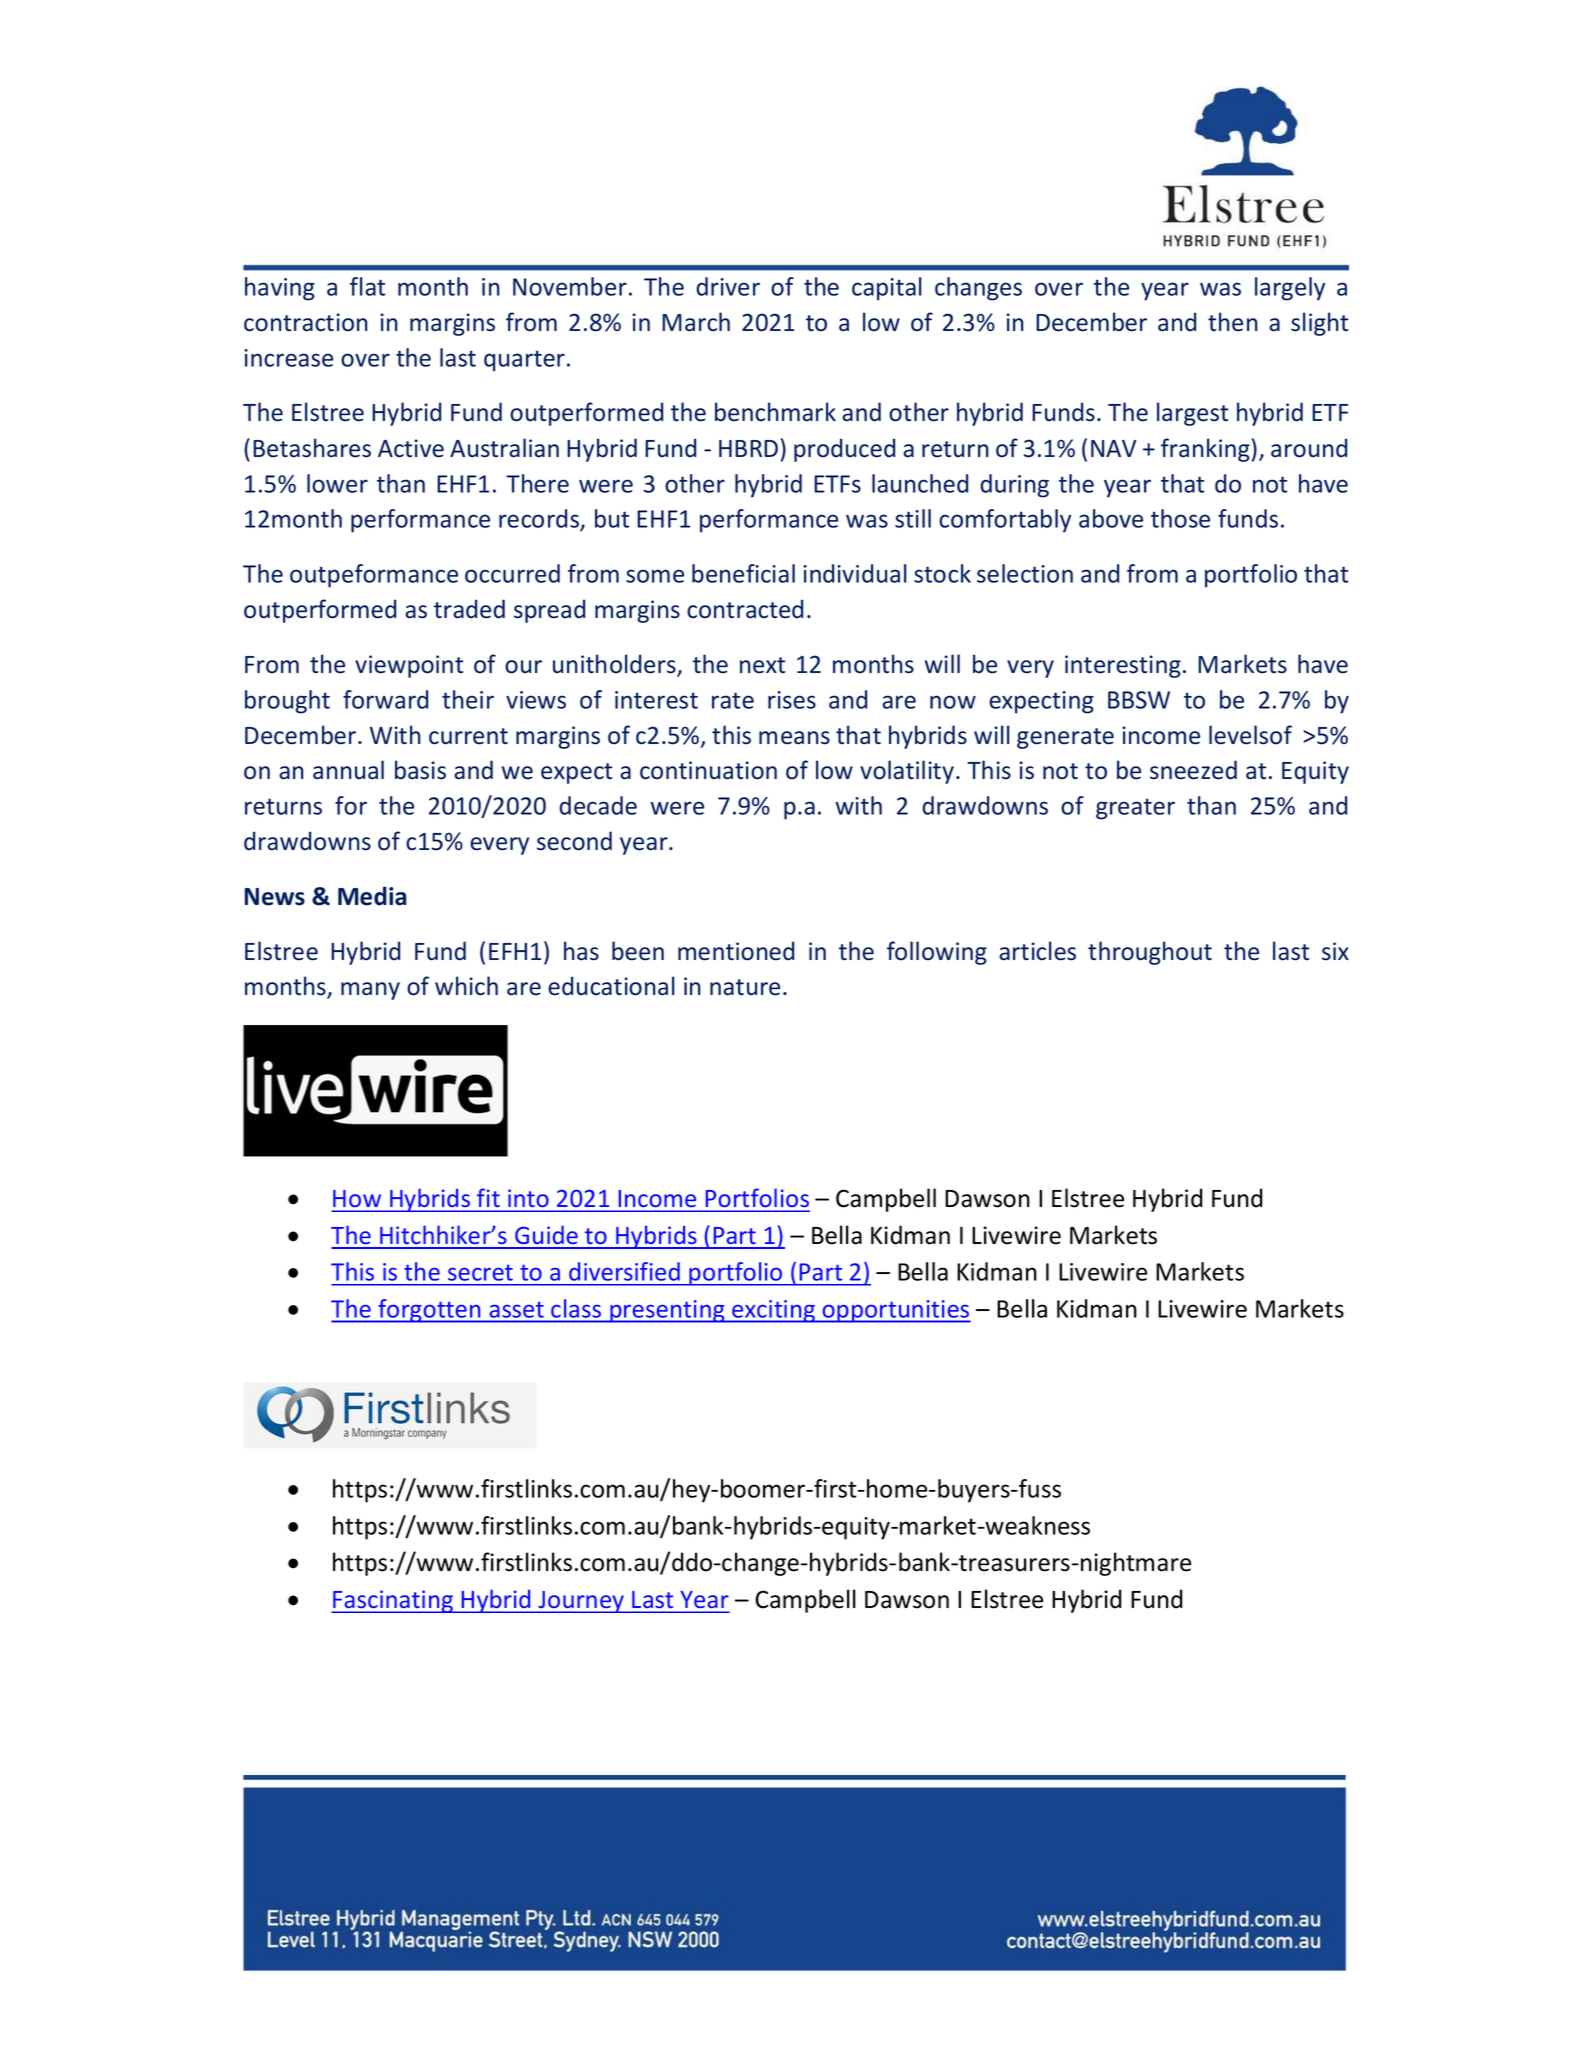 This screenshot has width=1591, height=2059. Describe the element at coordinates (1193, 770) in the screenshot. I see `sneezed` at that location.
